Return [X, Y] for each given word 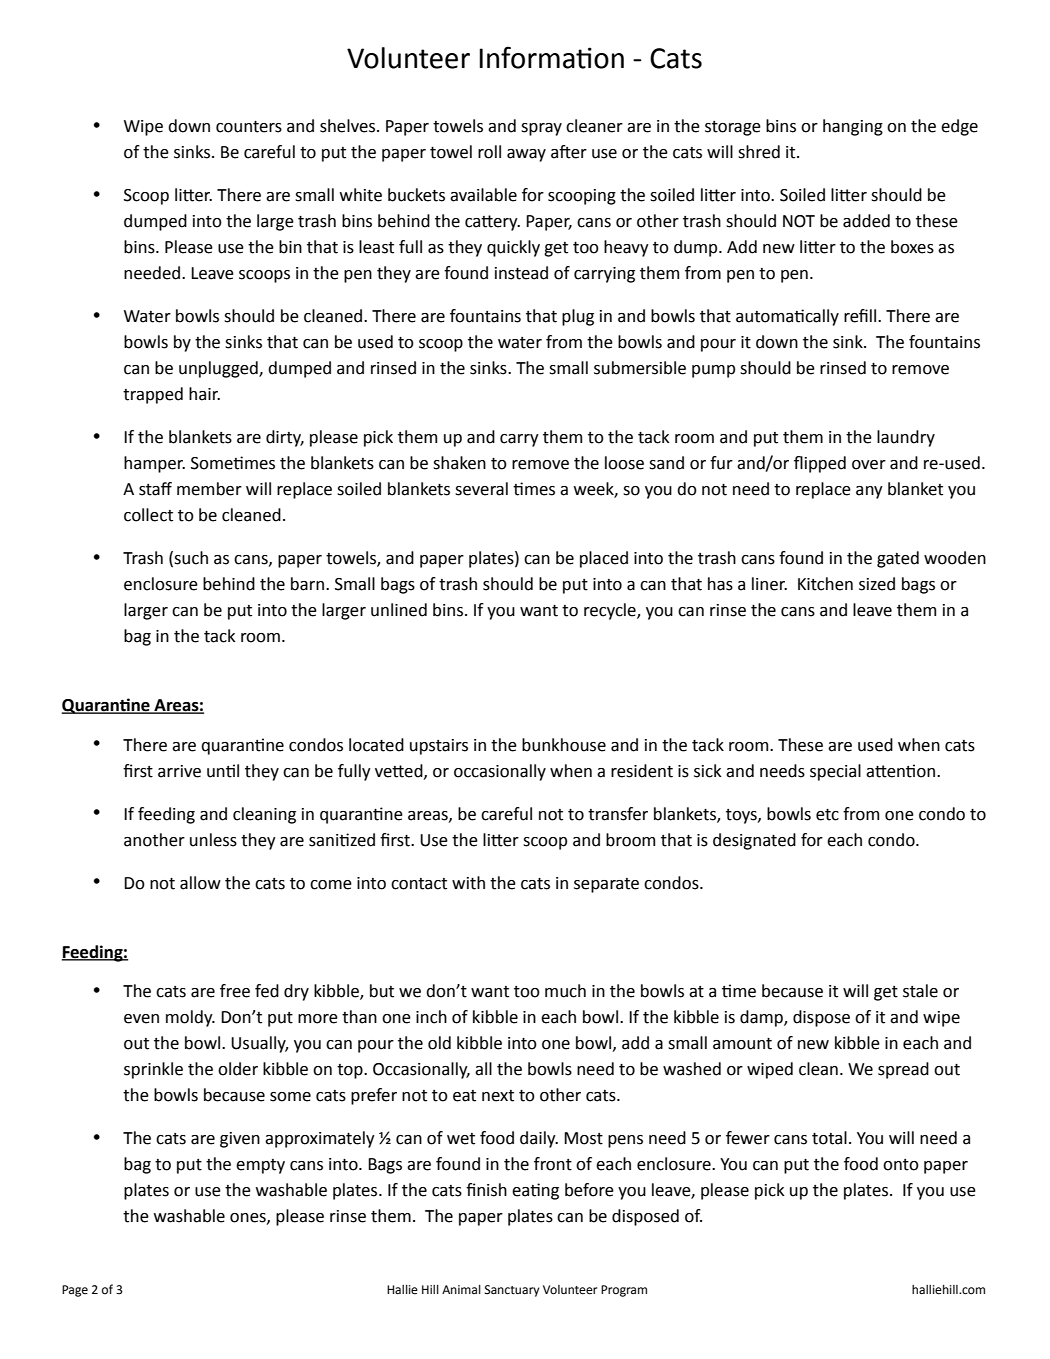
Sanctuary [512, 1291]
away [526, 155]
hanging [853, 127]
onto [901, 1165]
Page [75, 1291]
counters [249, 127]
